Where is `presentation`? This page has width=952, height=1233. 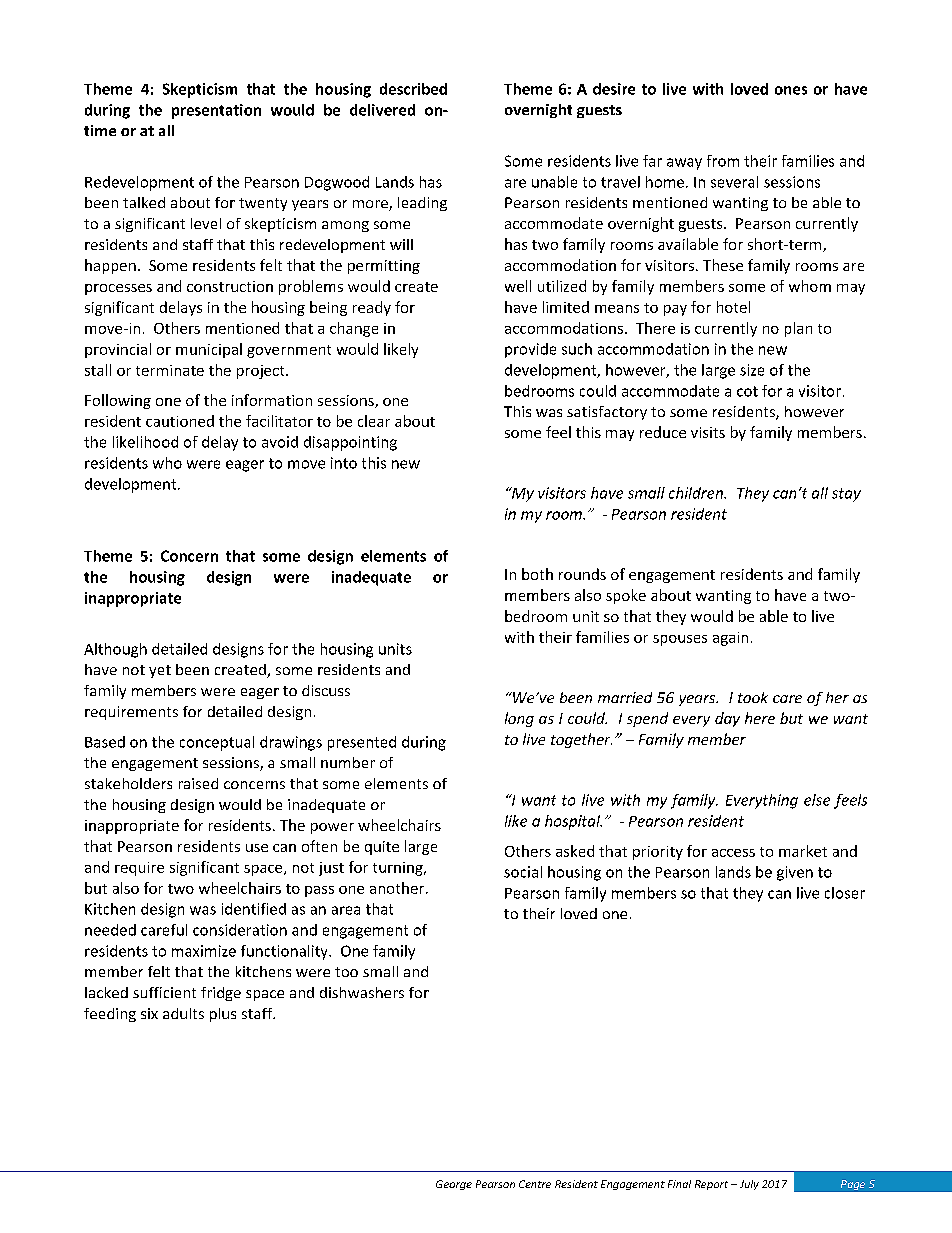
presentation is located at coordinates (216, 111).
